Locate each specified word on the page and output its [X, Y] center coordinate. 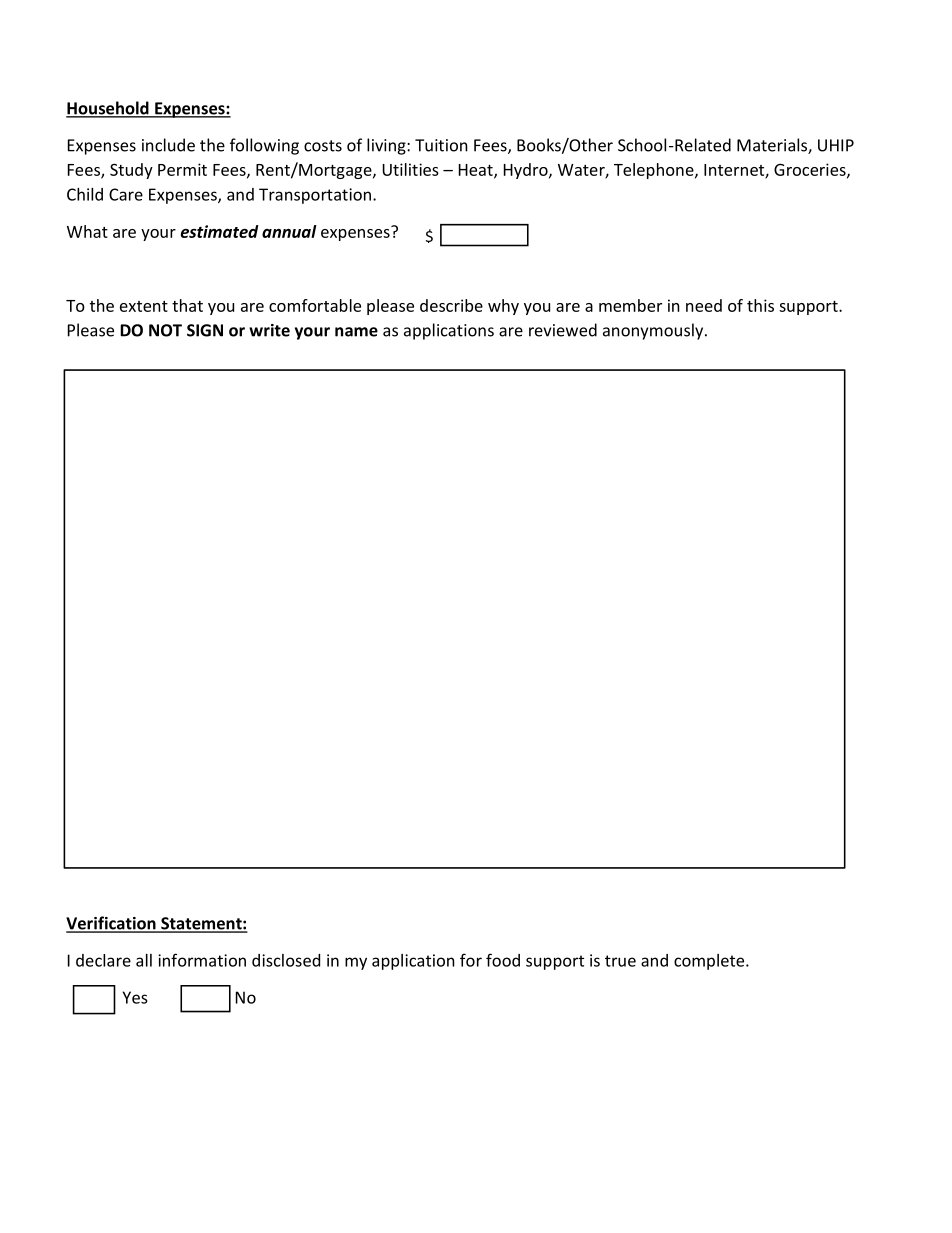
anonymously [654, 331]
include [168, 145]
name [356, 332]
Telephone [655, 171]
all [144, 960]
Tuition [441, 145]
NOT [165, 330]
